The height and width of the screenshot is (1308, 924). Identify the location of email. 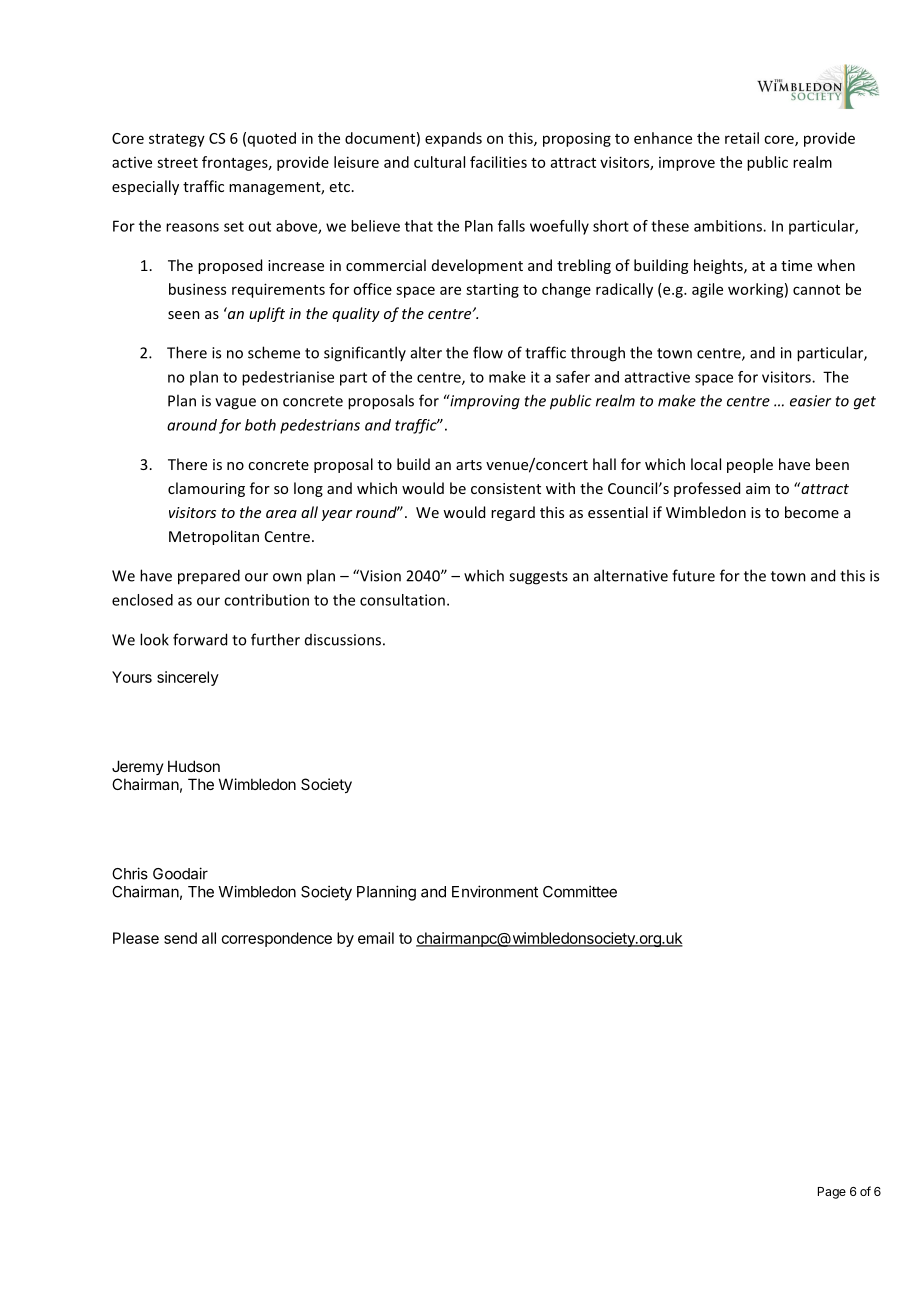
(376, 938).
